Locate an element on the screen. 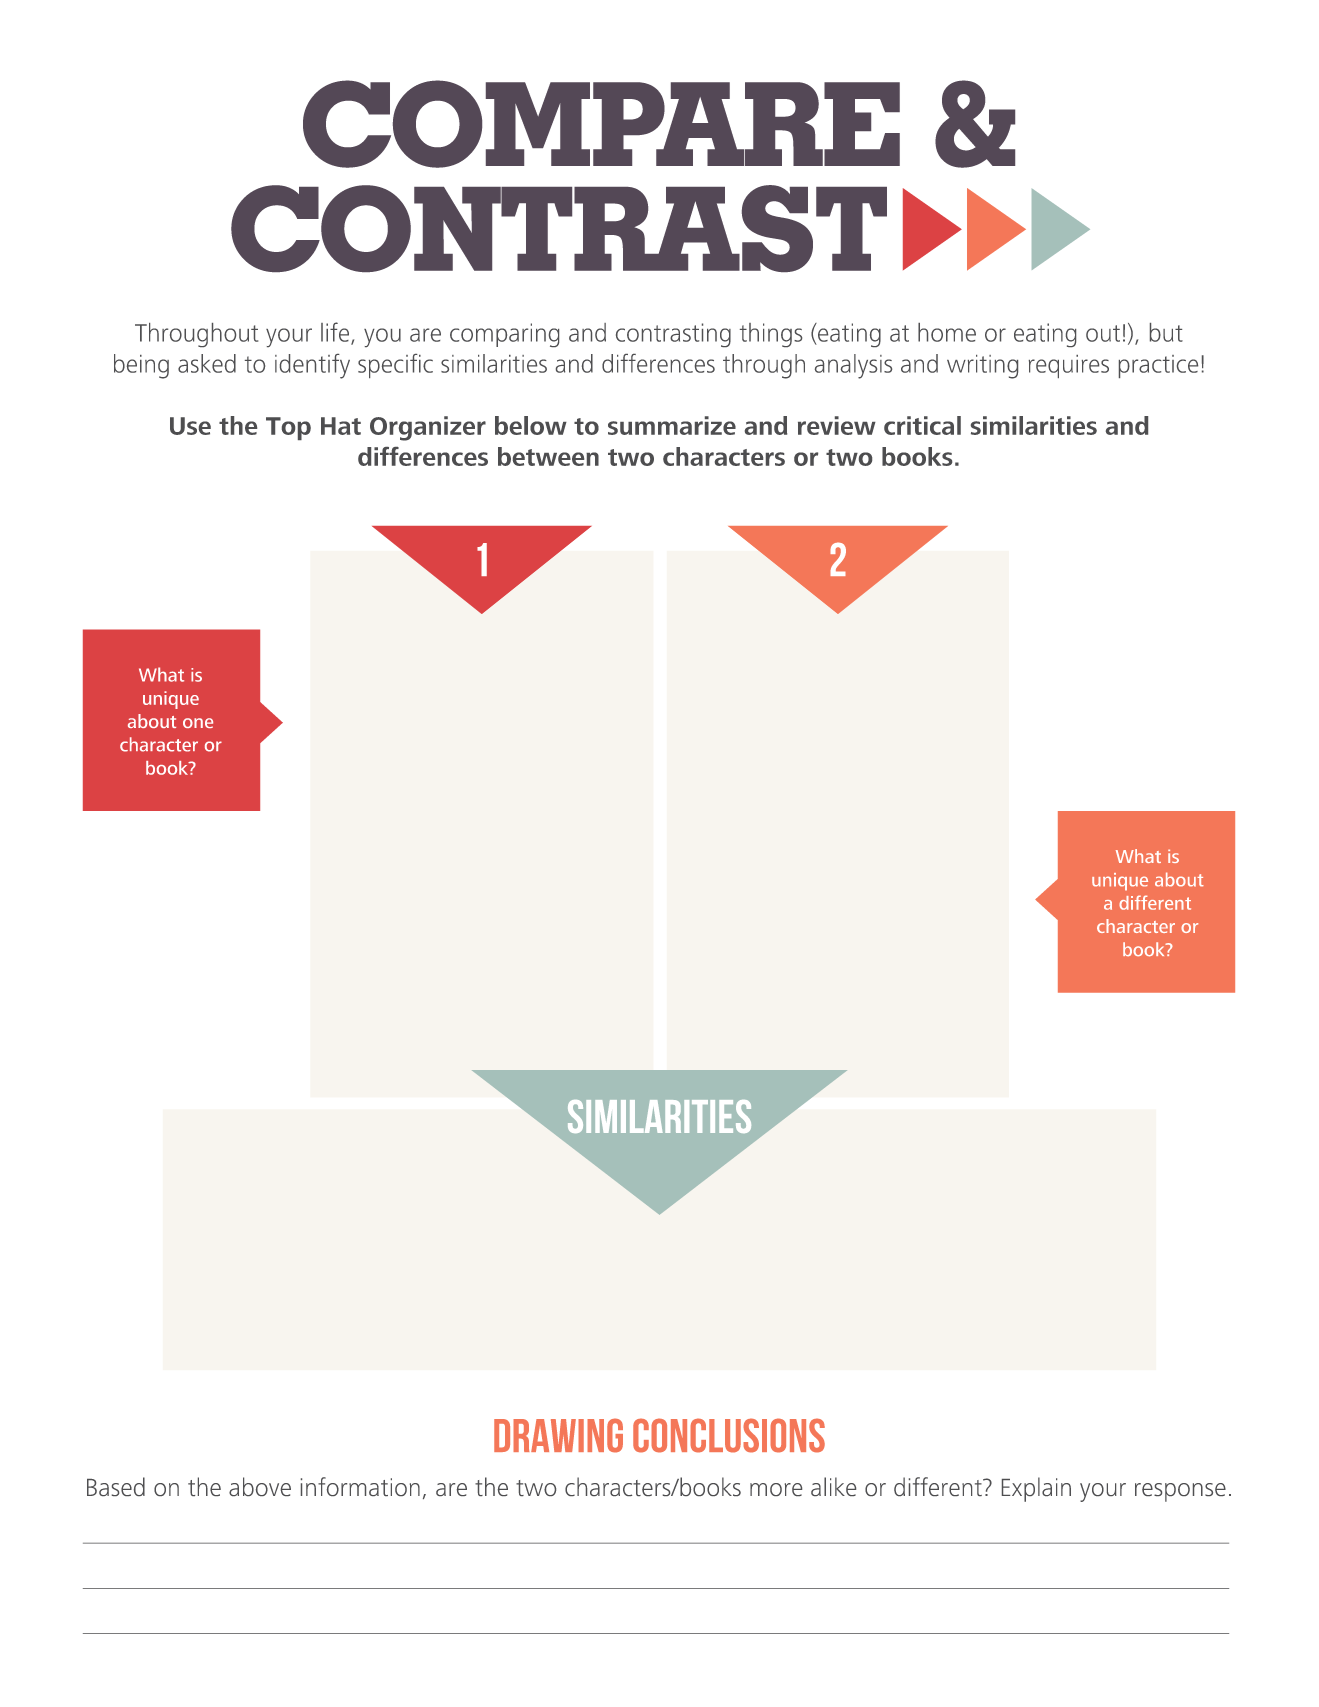 This screenshot has width=1319, height=1707. above is located at coordinates (260, 1486).
